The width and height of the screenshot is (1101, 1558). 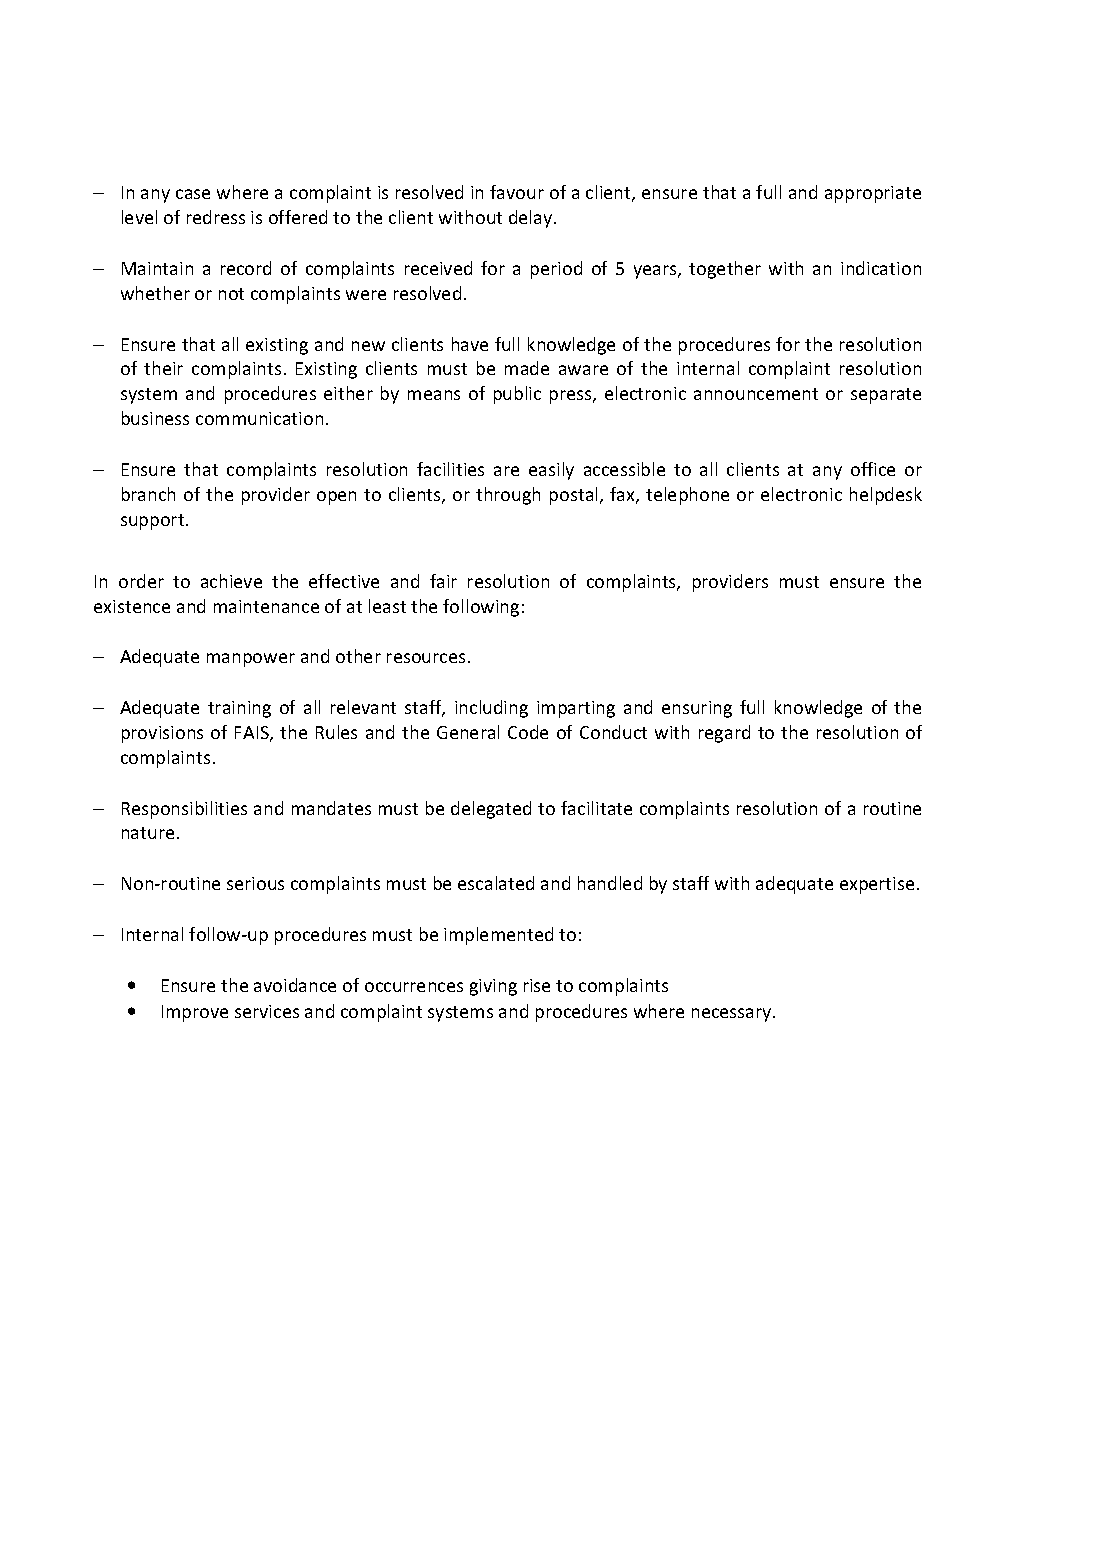 I want to click on support, so click(x=154, y=522).
